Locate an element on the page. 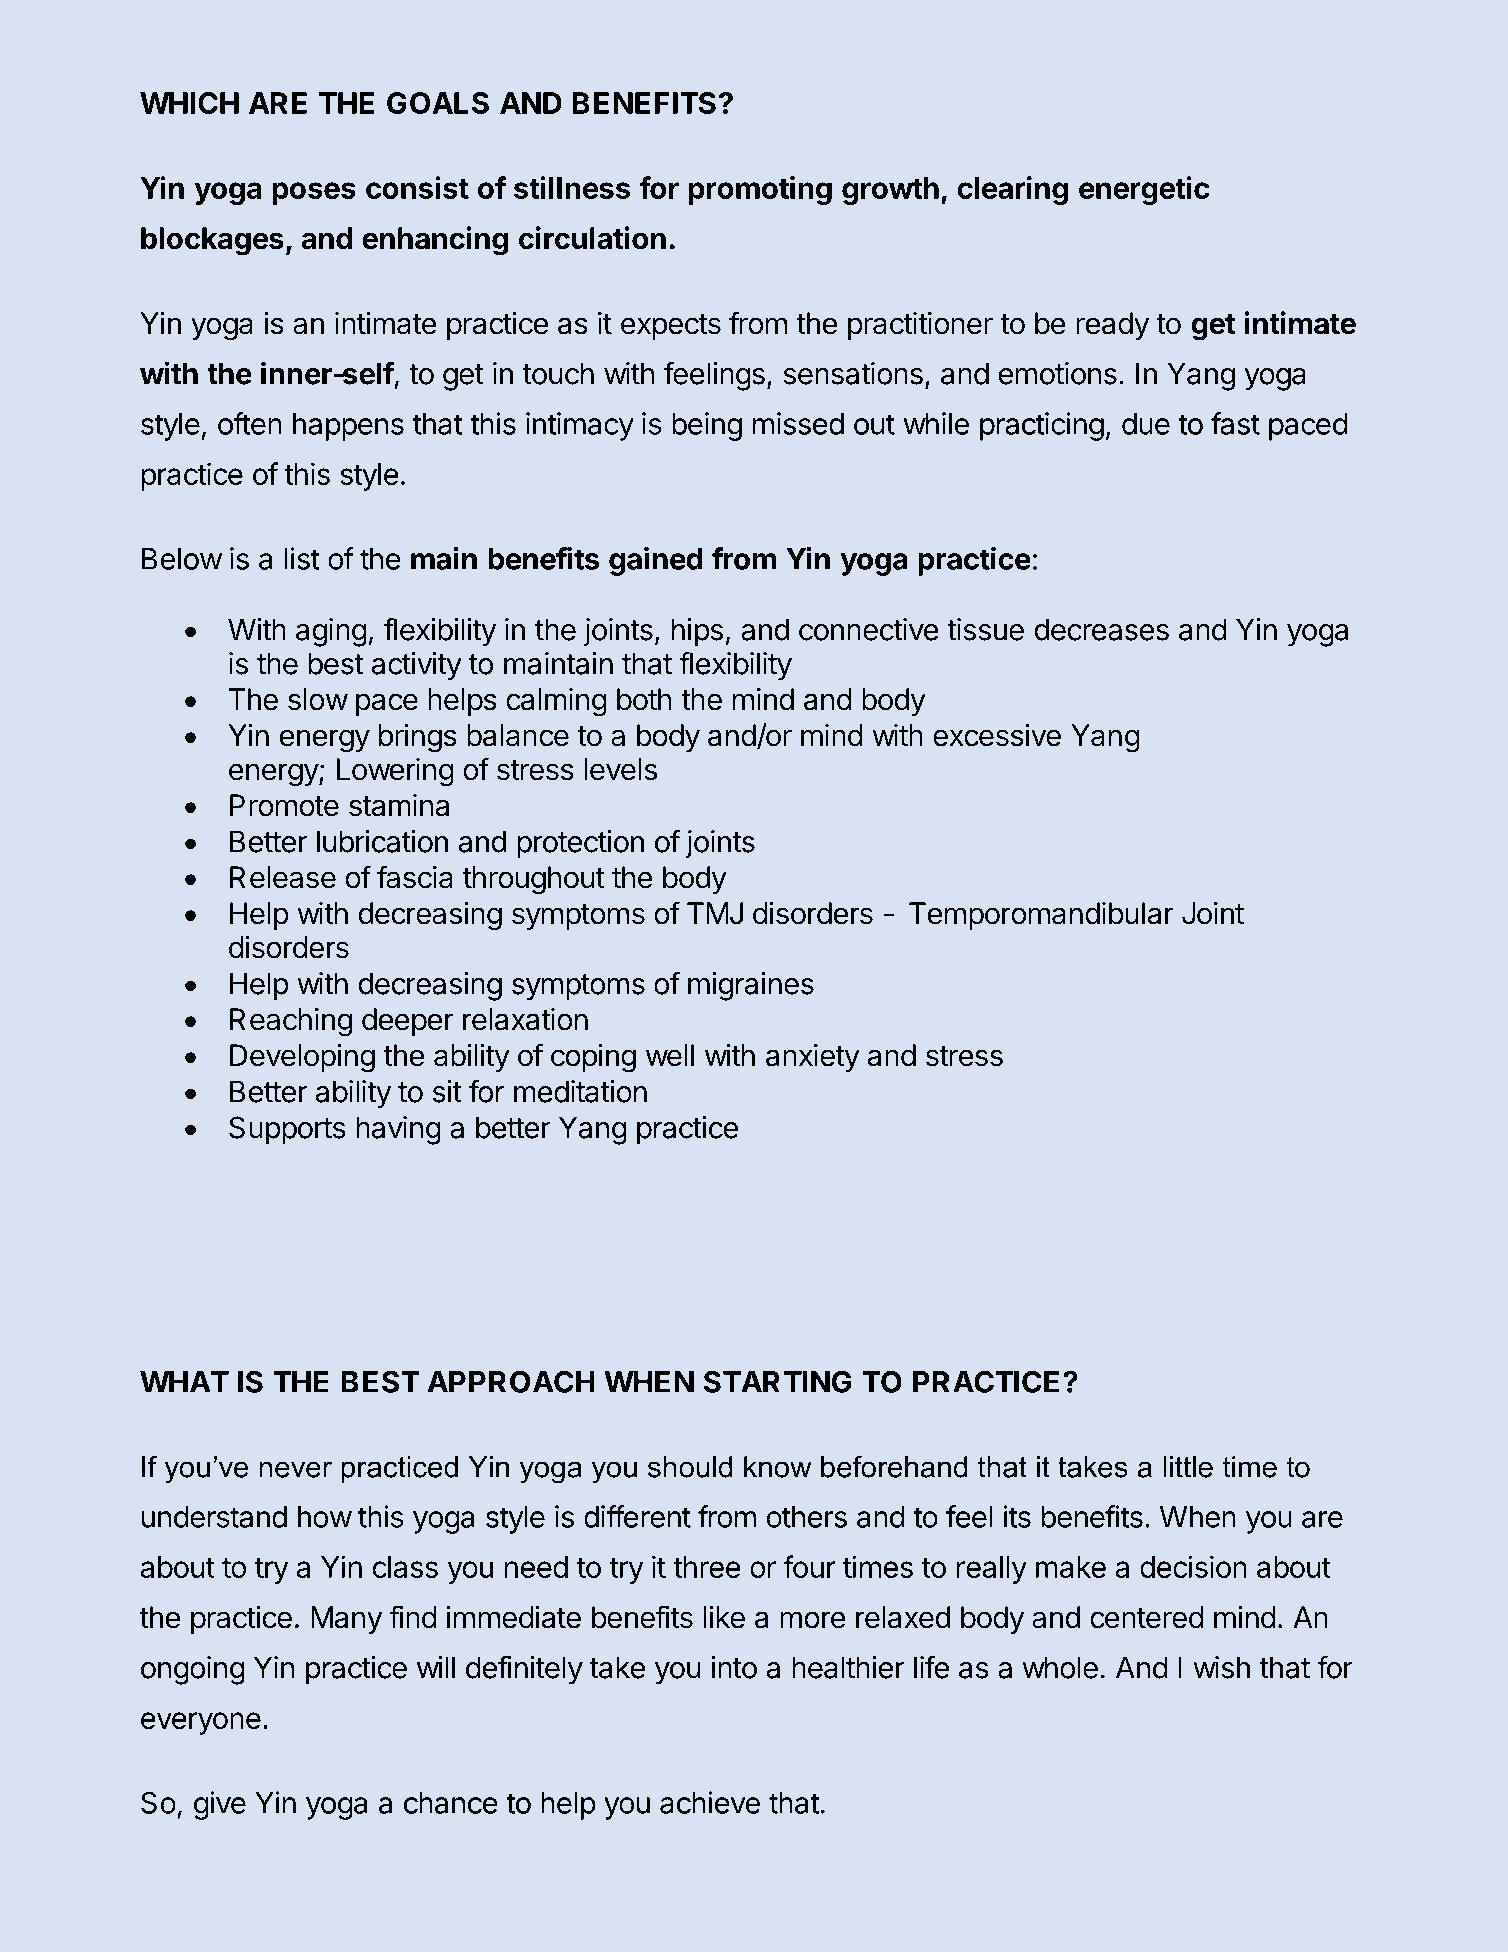 This page has width=1508, height=1952. both is located at coordinates (644, 699).
